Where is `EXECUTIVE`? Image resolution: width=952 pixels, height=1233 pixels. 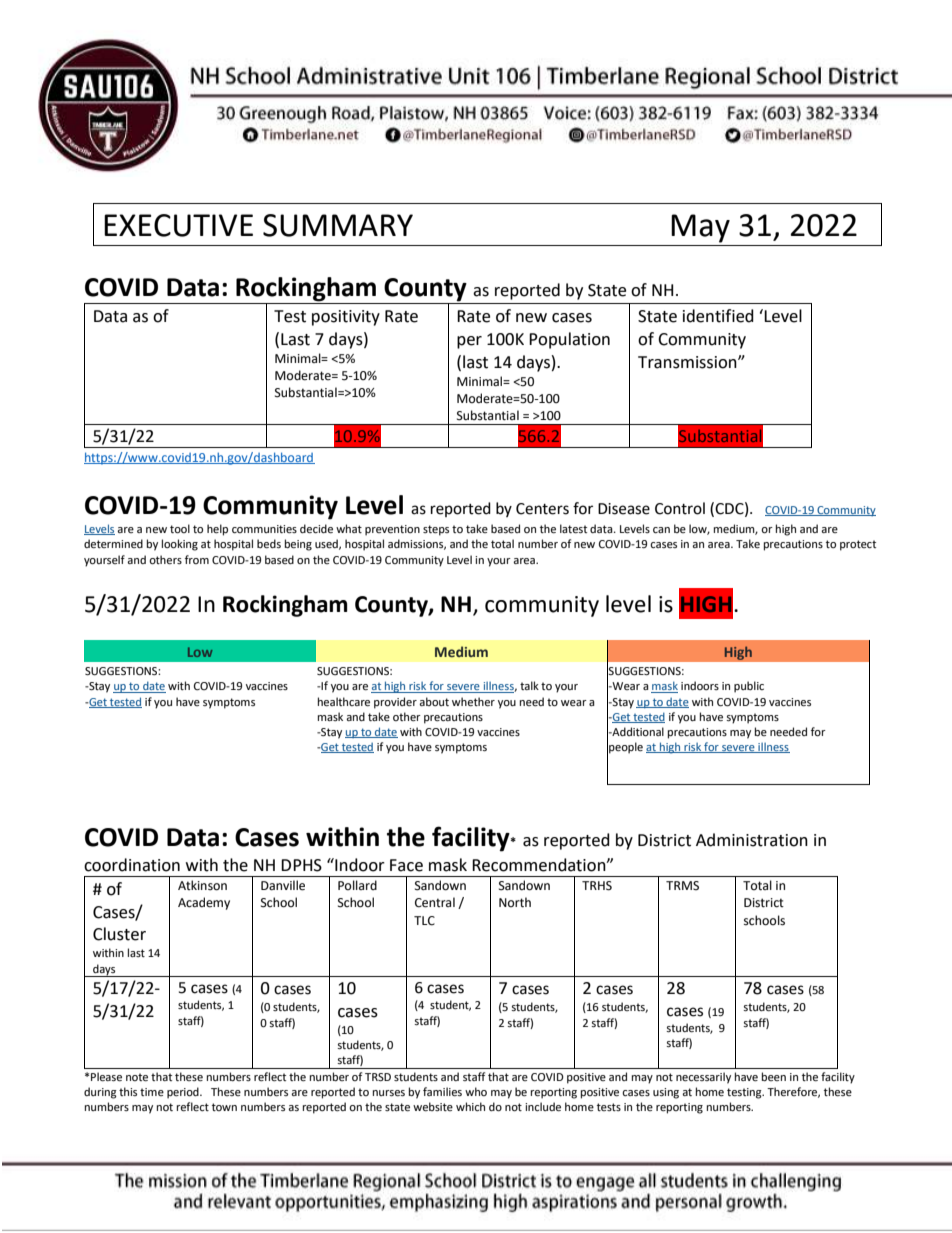 EXECUTIVE is located at coordinates (178, 225).
